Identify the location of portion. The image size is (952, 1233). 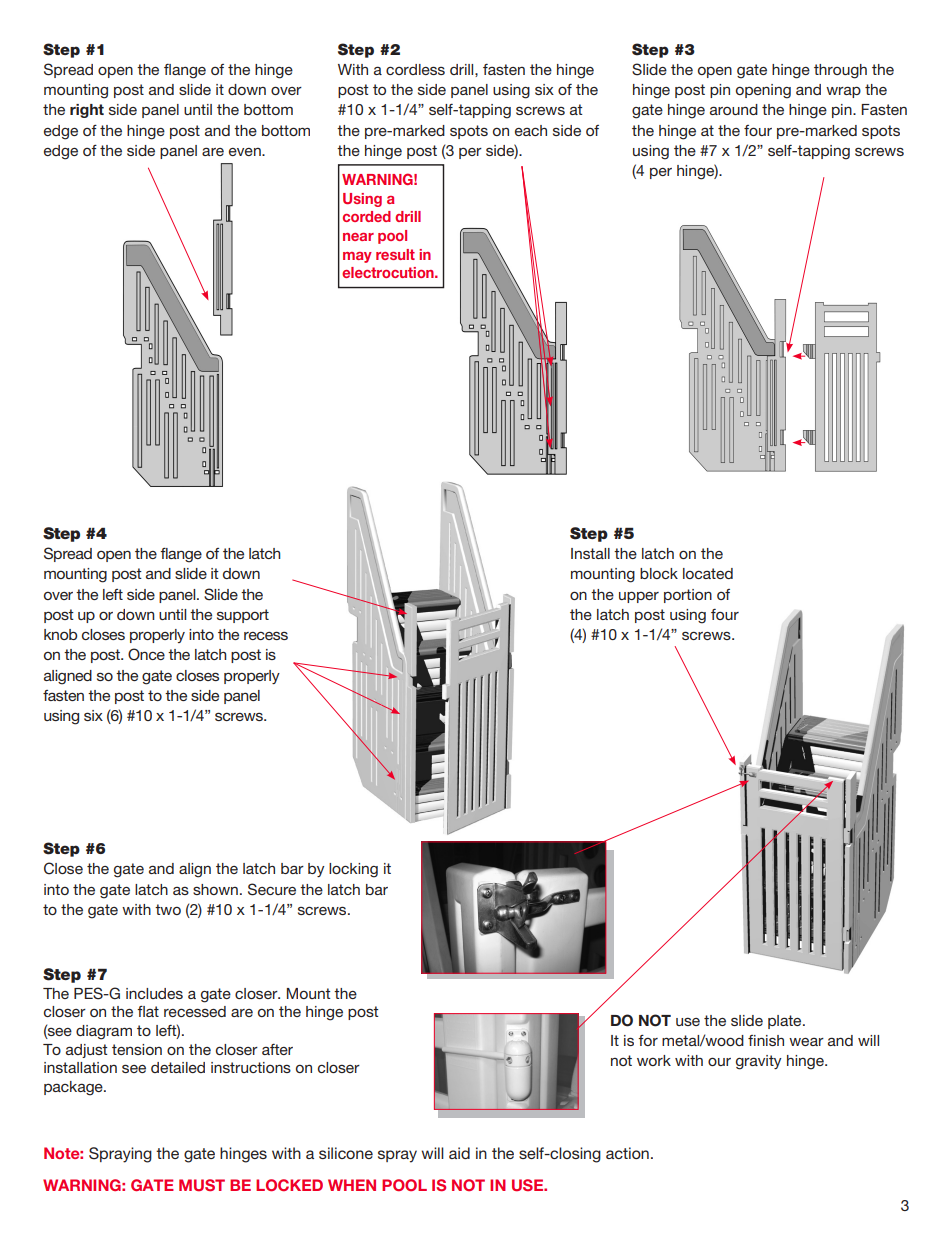
(688, 596).
